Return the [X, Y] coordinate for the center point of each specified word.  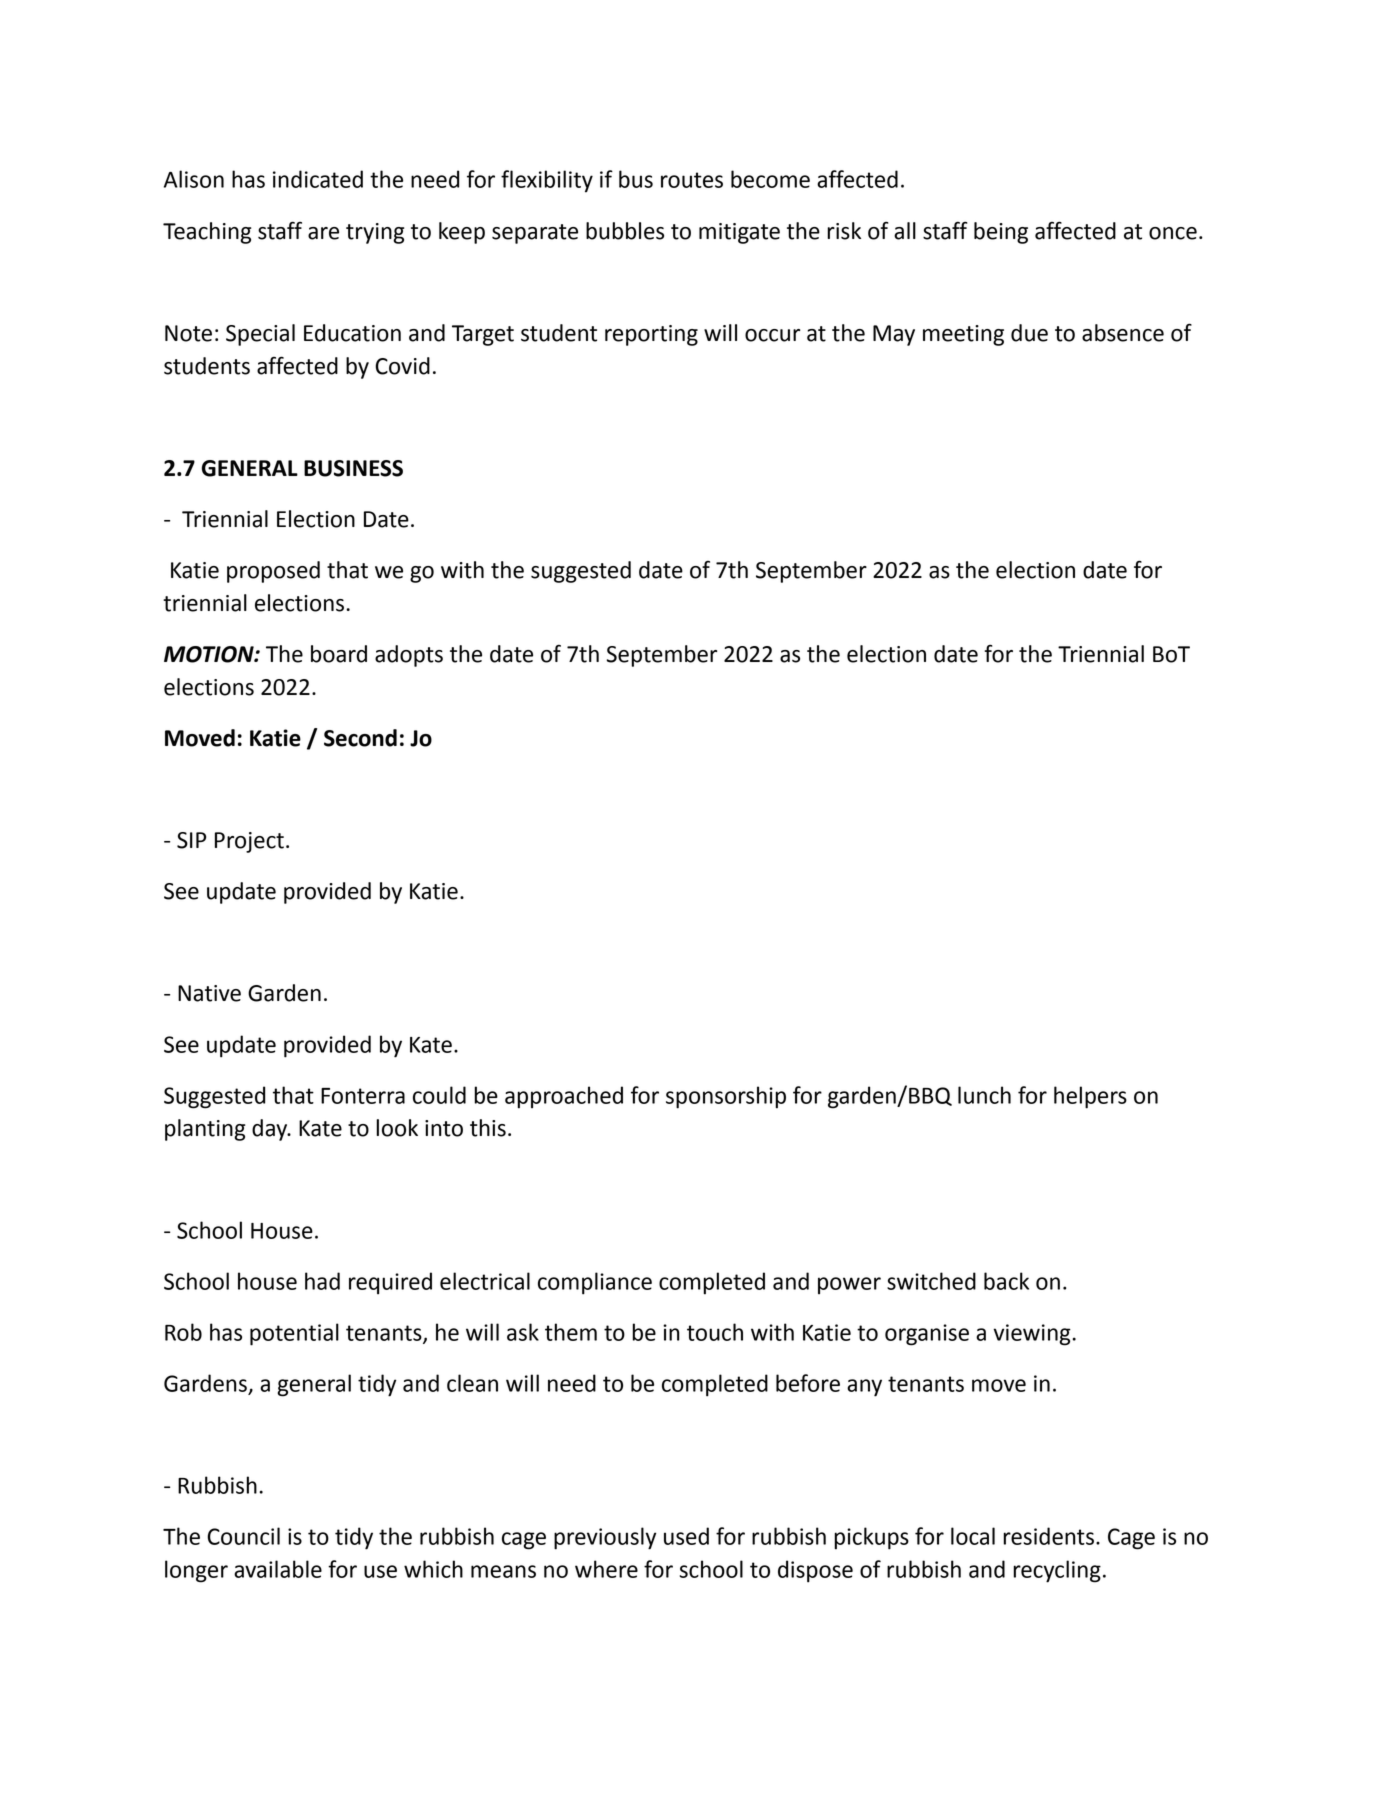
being [1001, 233]
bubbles [625, 231]
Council [243, 1536]
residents [1048, 1536]
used [686, 1536]
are [323, 233]
